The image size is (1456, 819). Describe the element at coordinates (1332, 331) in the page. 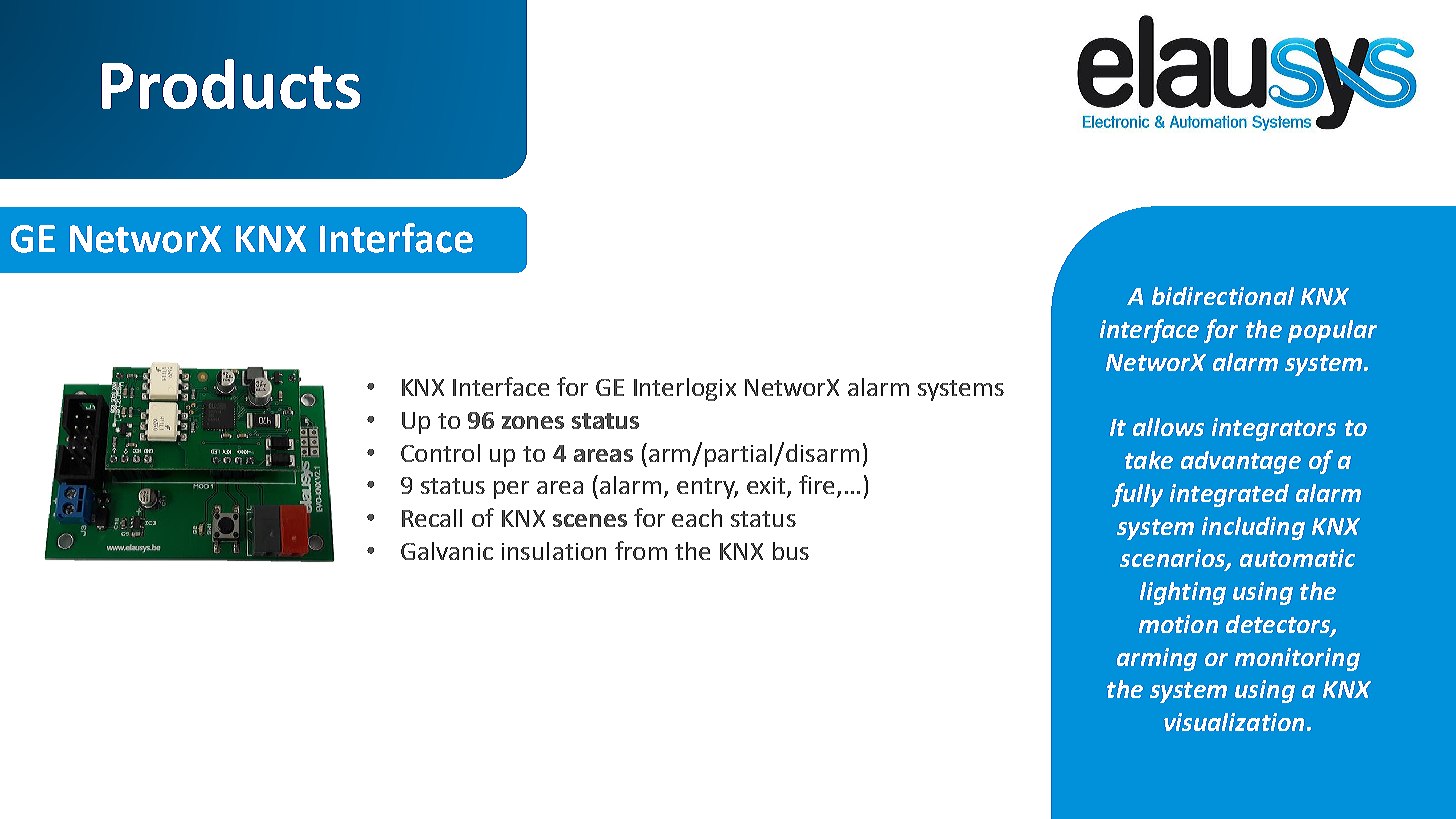

I see `popular` at that location.
